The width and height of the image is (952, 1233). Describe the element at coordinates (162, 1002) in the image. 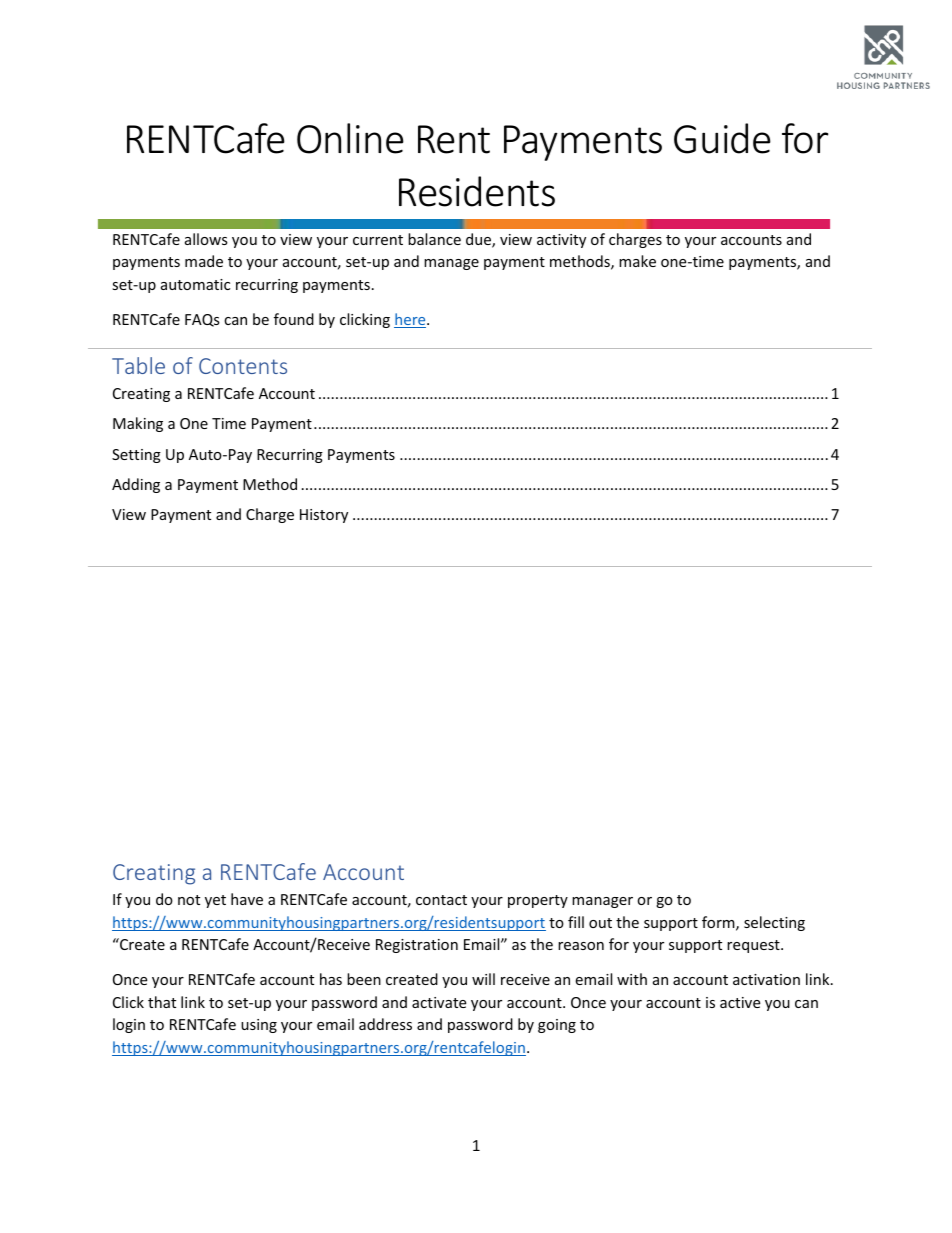

I see `that` at that location.
